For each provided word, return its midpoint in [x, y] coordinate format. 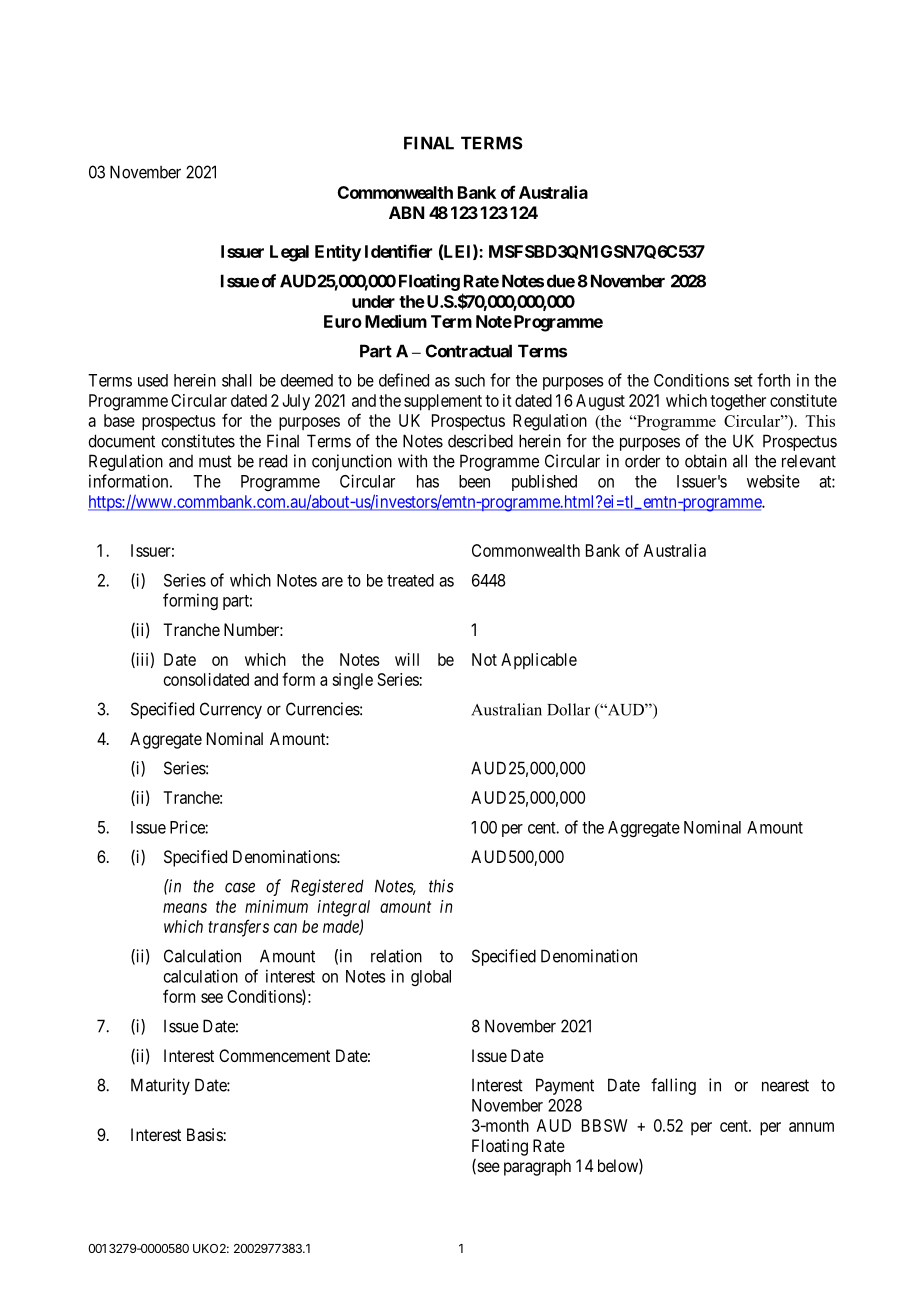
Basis [205, 1134]
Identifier [398, 251]
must [215, 461]
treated [410, 580]
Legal [289, 253]
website [773, 481]
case [240, 887]
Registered [327, 887]
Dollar [568, 709]
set [743, 381]
